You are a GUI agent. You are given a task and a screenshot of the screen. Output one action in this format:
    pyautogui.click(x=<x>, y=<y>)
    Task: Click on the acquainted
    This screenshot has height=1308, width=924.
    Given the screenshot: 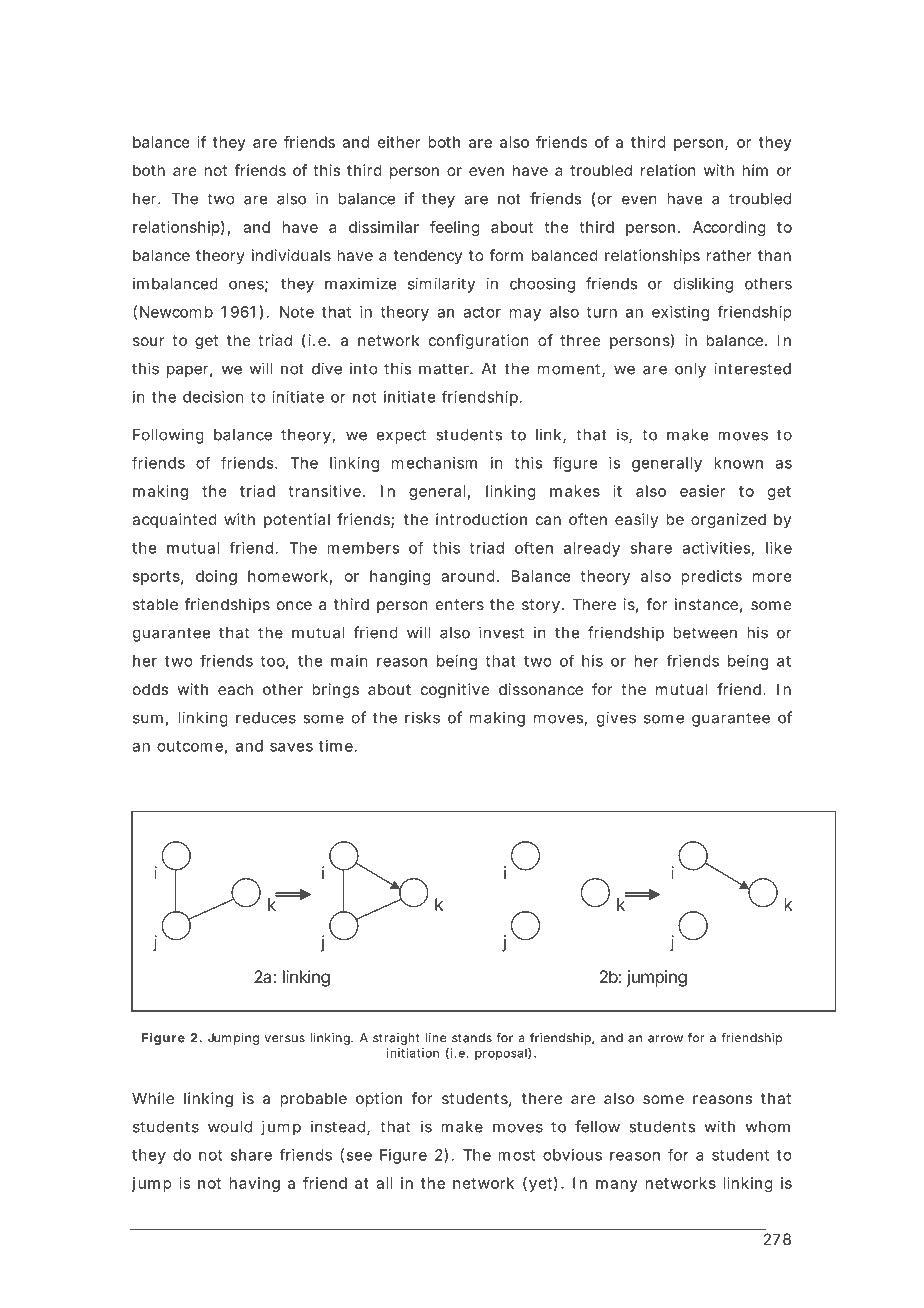 What is the action you would take?
    pyautogui.click(x=174, y=520)
